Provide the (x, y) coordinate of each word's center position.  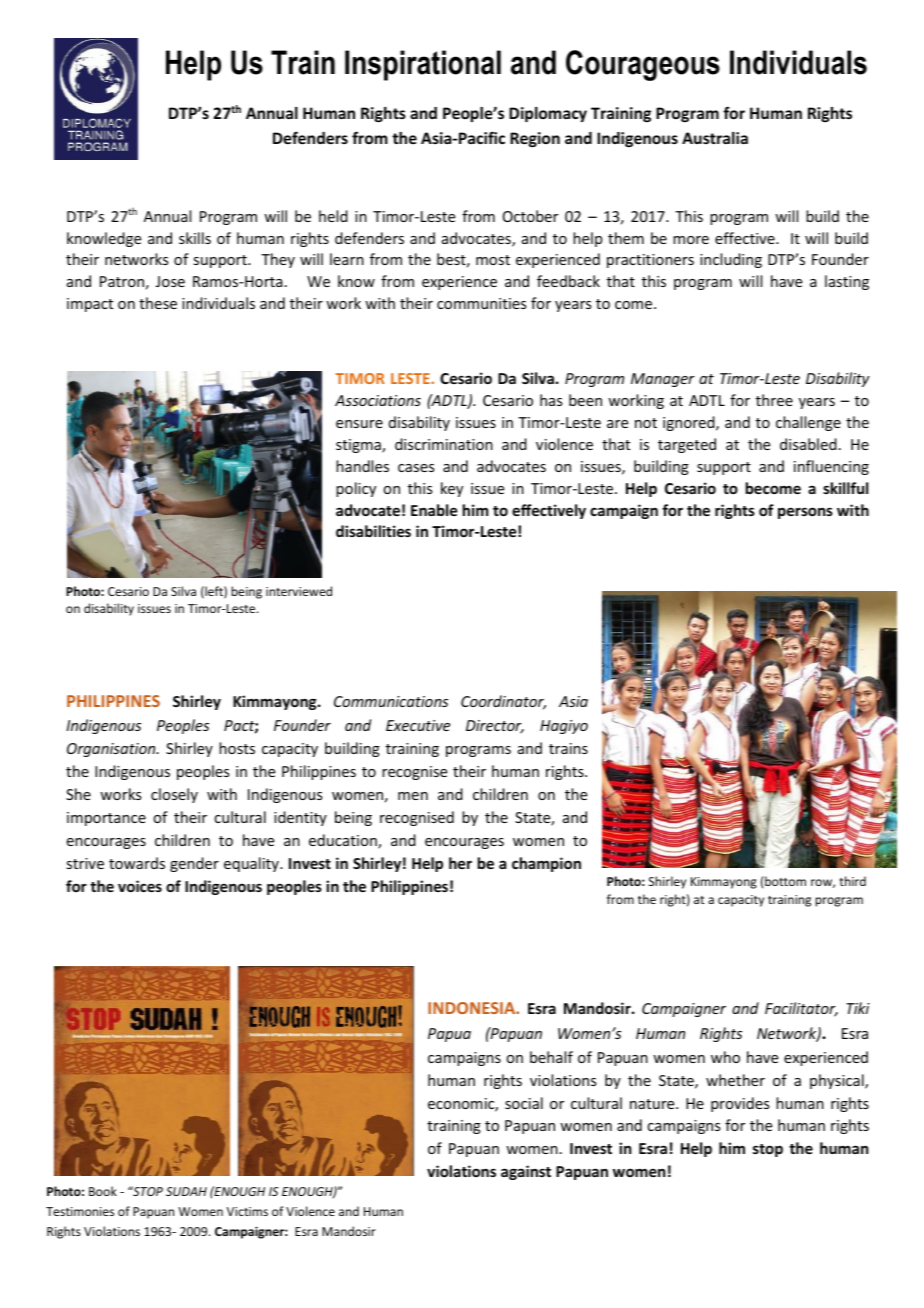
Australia (715, 138)
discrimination (444, 444)
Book (103, 1191)
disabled (808, 444)
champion (546, 864)
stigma (359, 446)
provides (740, 1104)
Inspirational (423, 65)
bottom (784, 881)
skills (195, 238)
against (526, 1172)
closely (174, 795)
